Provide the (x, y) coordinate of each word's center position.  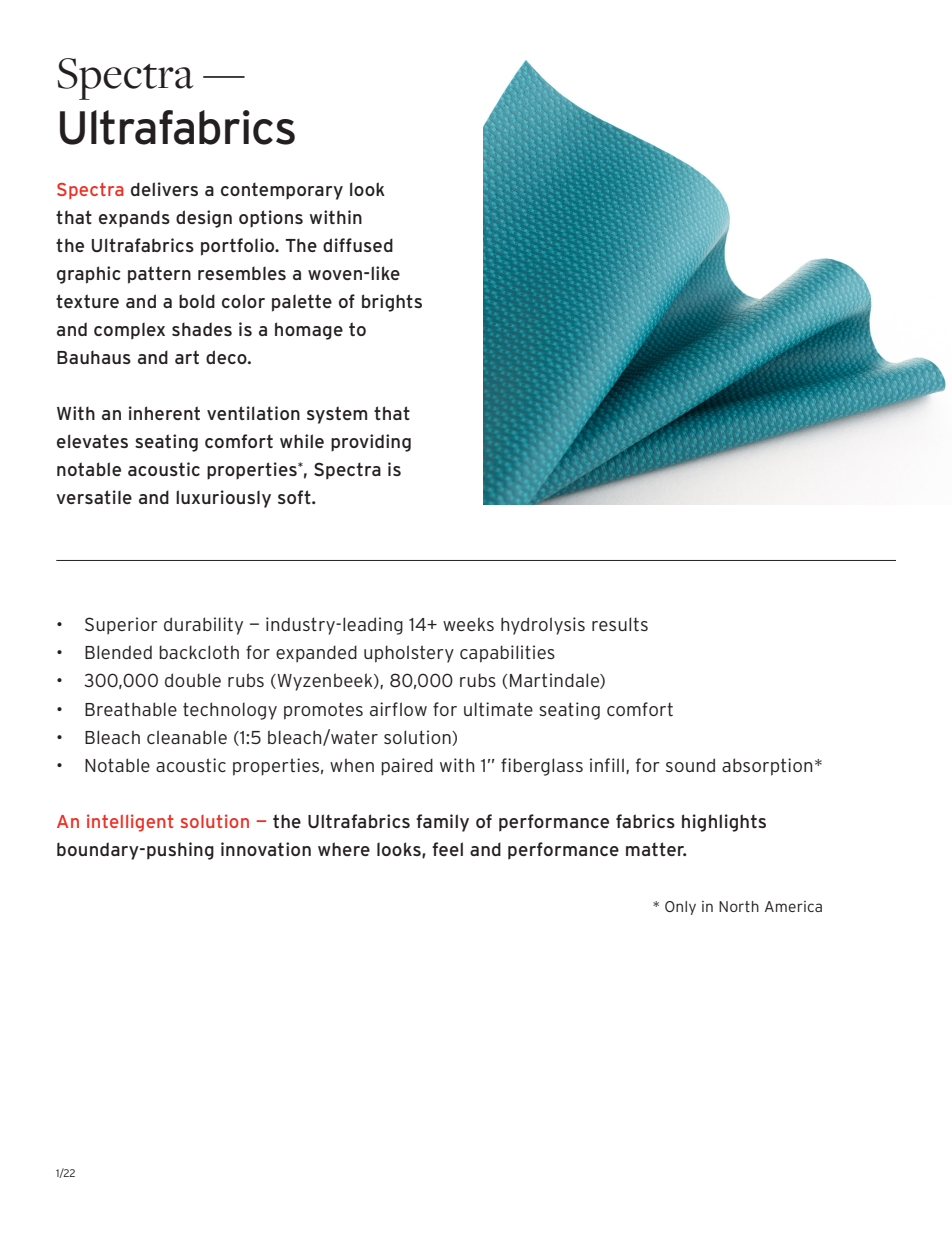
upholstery (409, 654)
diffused (358, 245)
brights (392, 303)
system (337, 415)
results (620, 624)
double (193, 680)
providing (371, 443)
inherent (164, 413)
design (204, 219)
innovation (266, 849)
